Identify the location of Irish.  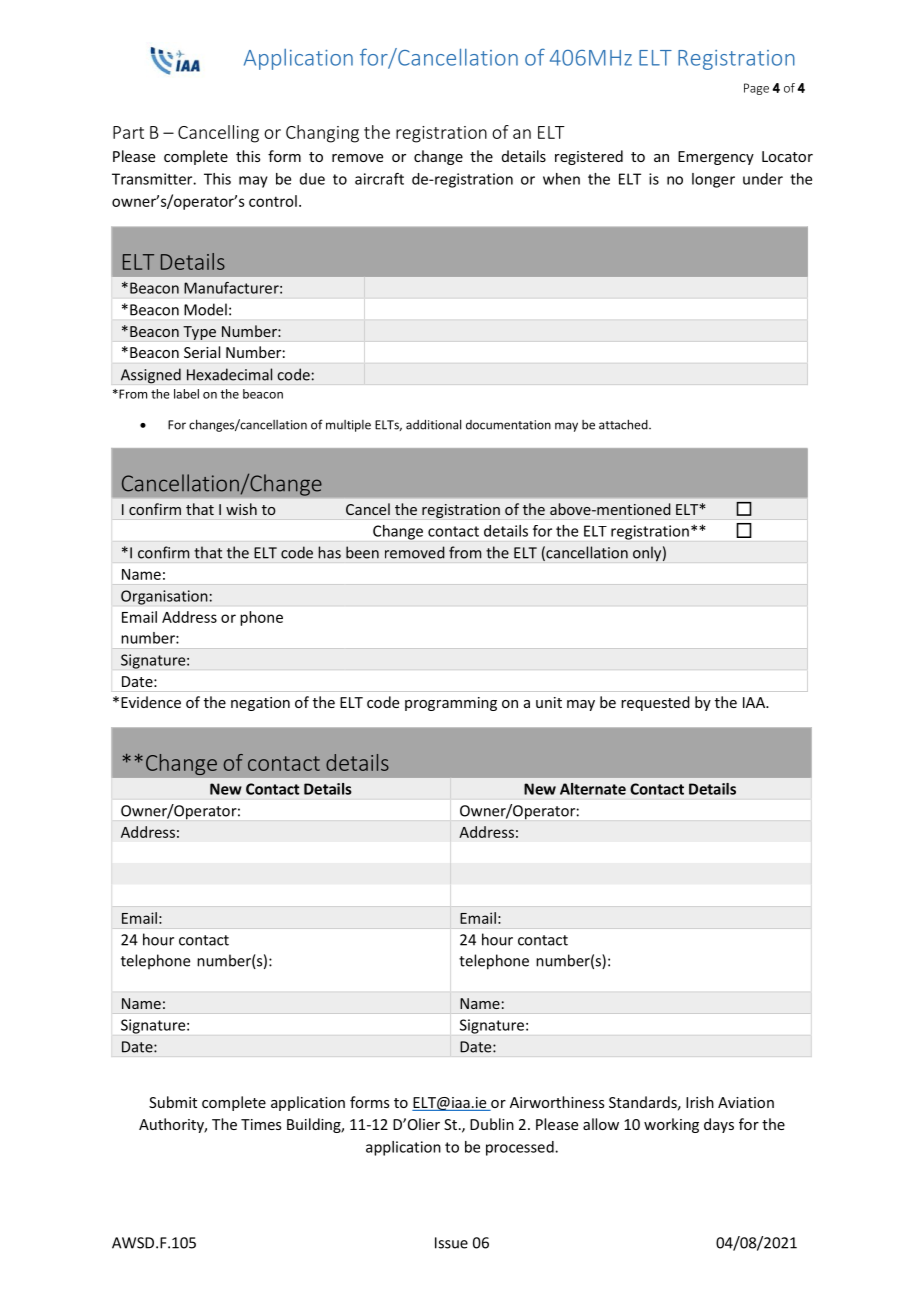
(700, 1102).
